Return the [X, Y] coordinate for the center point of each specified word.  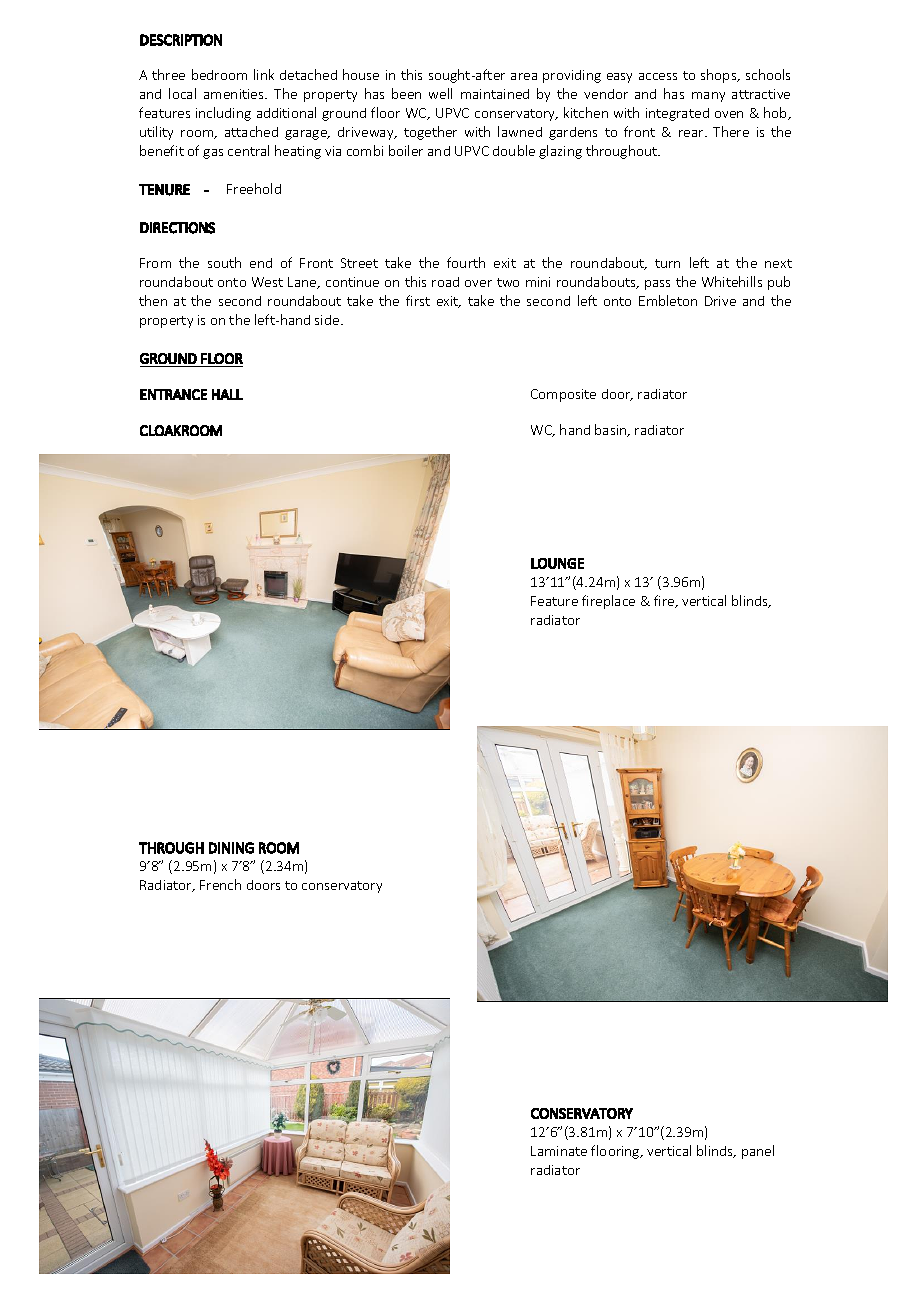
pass [657, 285]
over [478, 283]
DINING [231, 848]
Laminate [559, 1151]
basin [612, 430]
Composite [563, 395]
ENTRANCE [173, 394]
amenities [235, 94]
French [220, 884]
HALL [227, 394]
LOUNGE [557, 563]
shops [720, 76]
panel [758, 1152]
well [440, 93]
